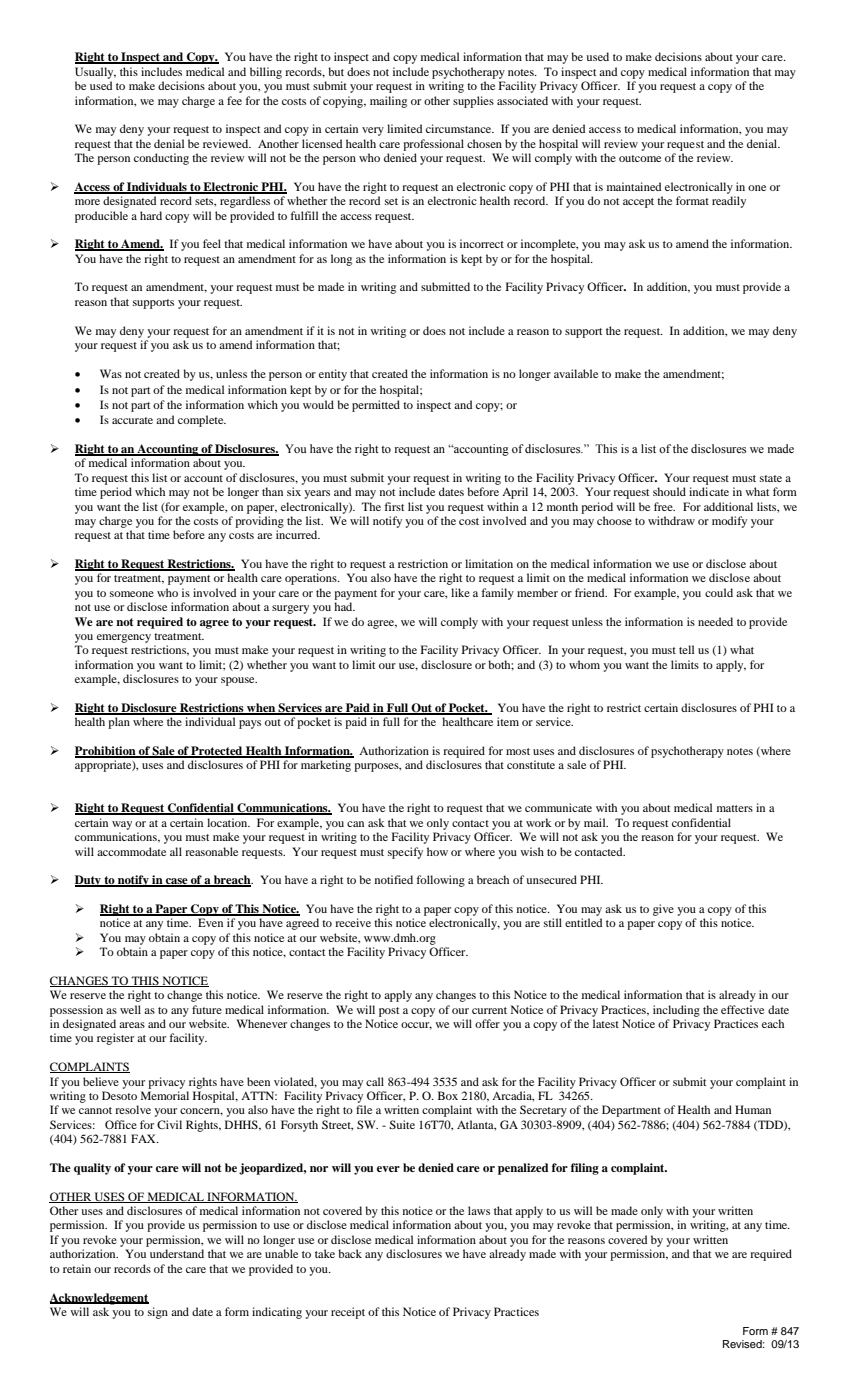  What do you see at coordinates (640, 158) in the screenshot?
I see `outcome` at bounding box center [640, 158].
